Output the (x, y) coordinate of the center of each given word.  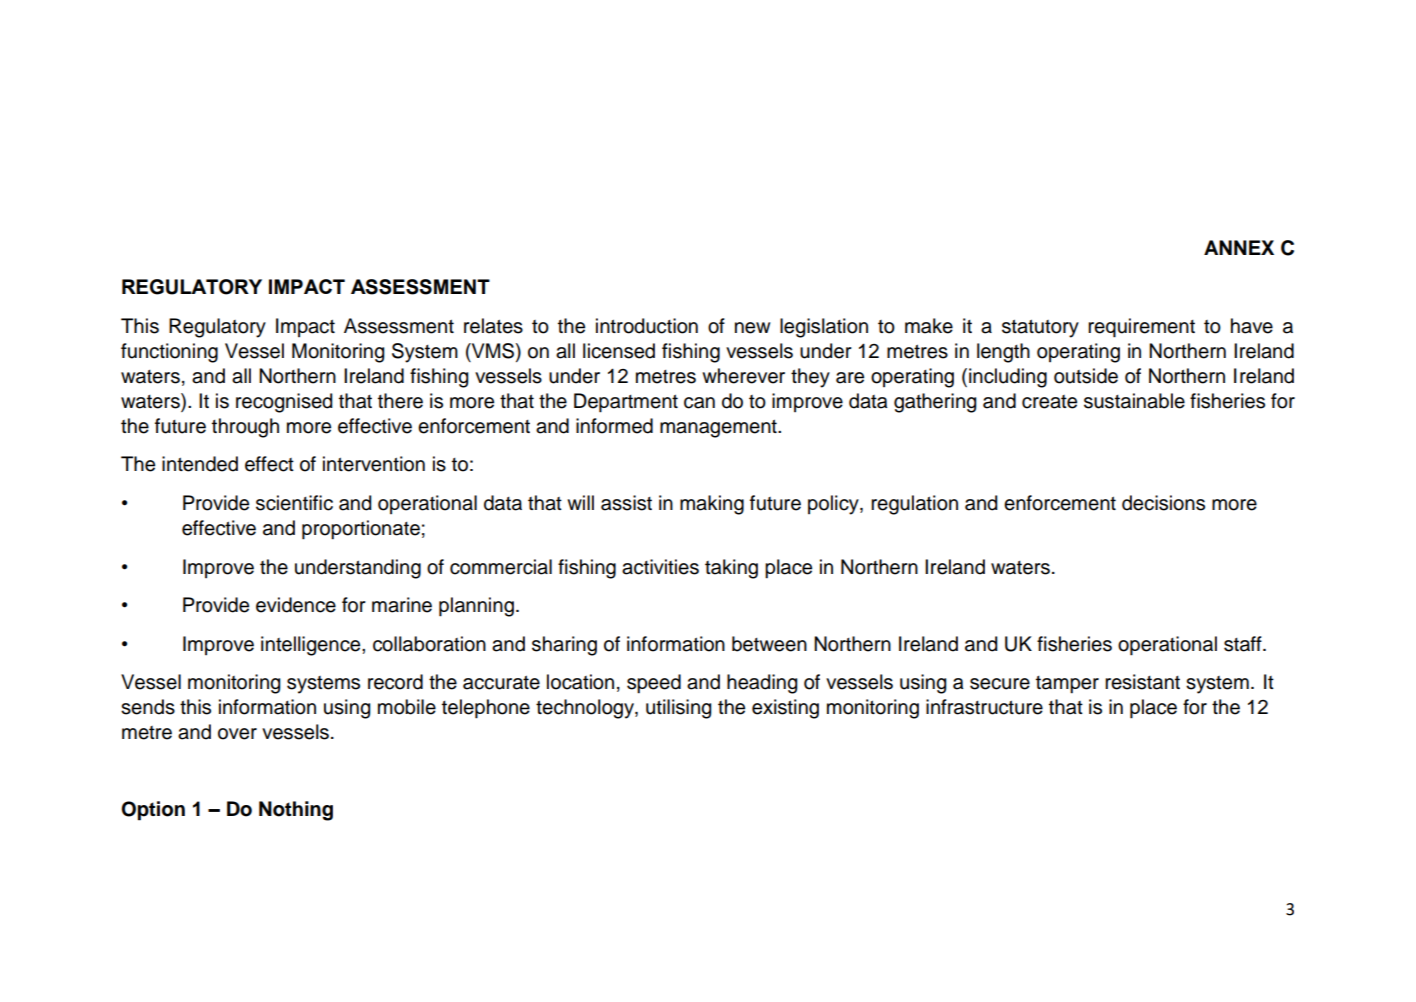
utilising (679, 709)
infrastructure (984, 707)
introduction (647, 326)
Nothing (296, 811)
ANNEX (1239, 247)
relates (493, 326)
